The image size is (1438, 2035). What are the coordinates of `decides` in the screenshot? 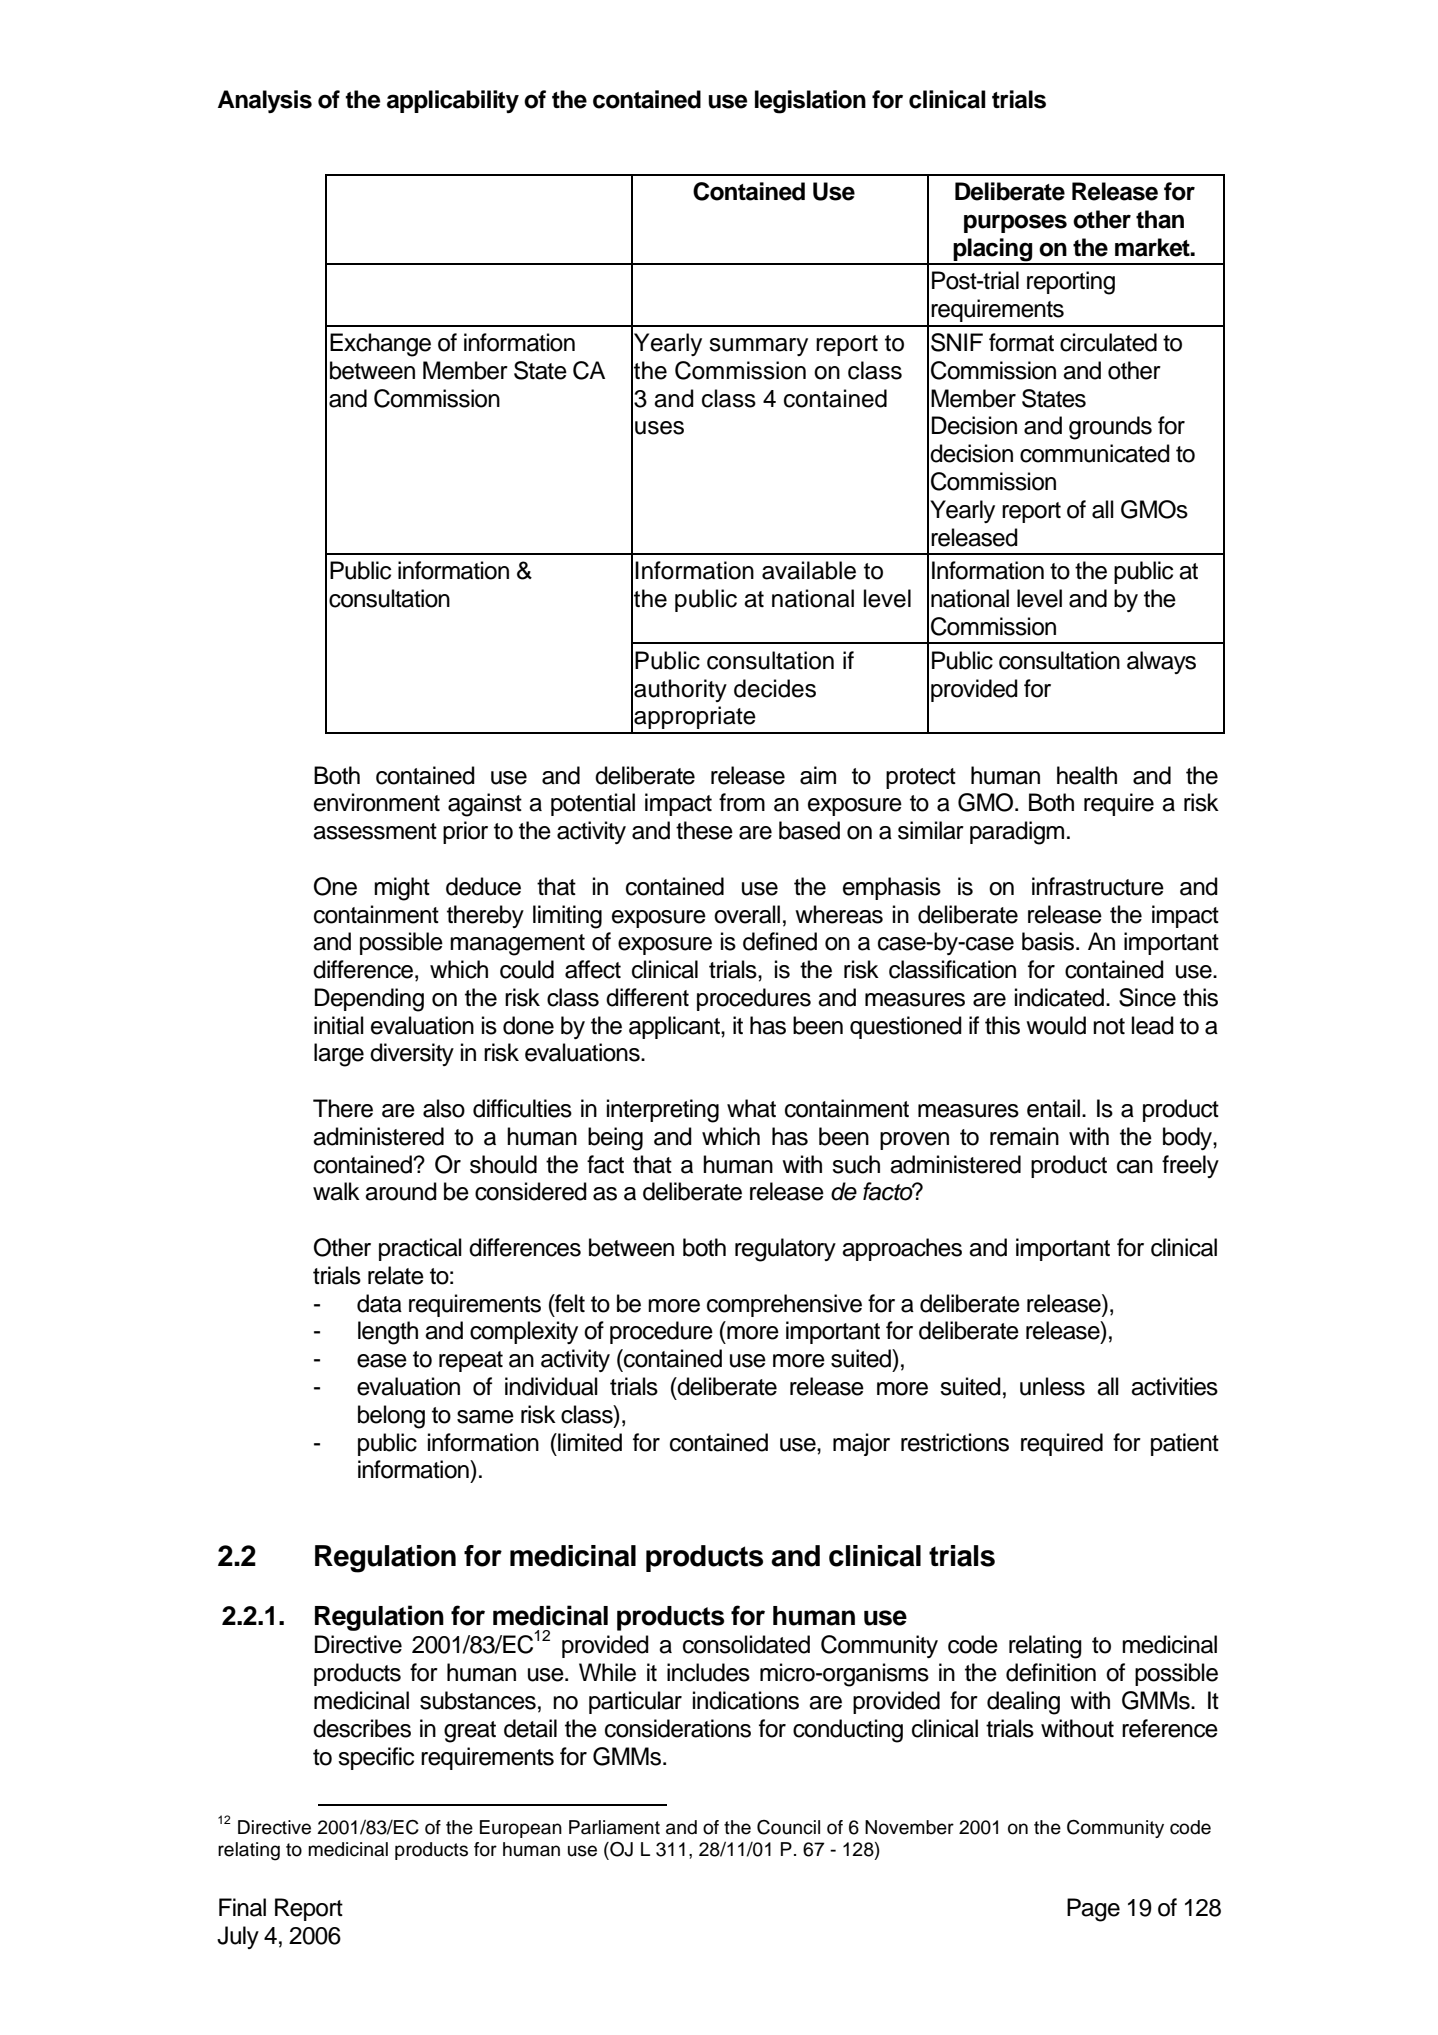 It's located at (775, 688).
